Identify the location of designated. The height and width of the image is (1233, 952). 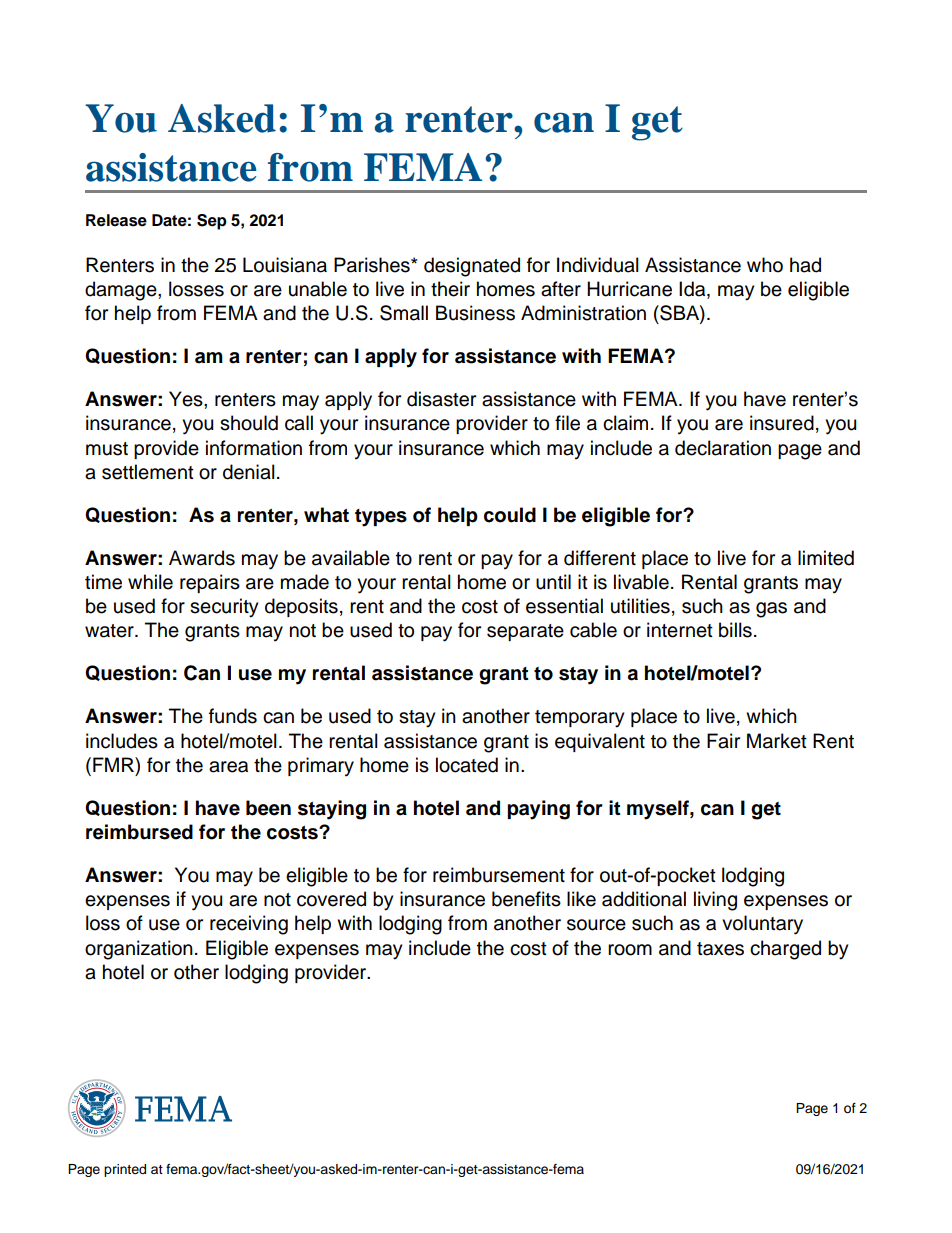
(472, 267).
